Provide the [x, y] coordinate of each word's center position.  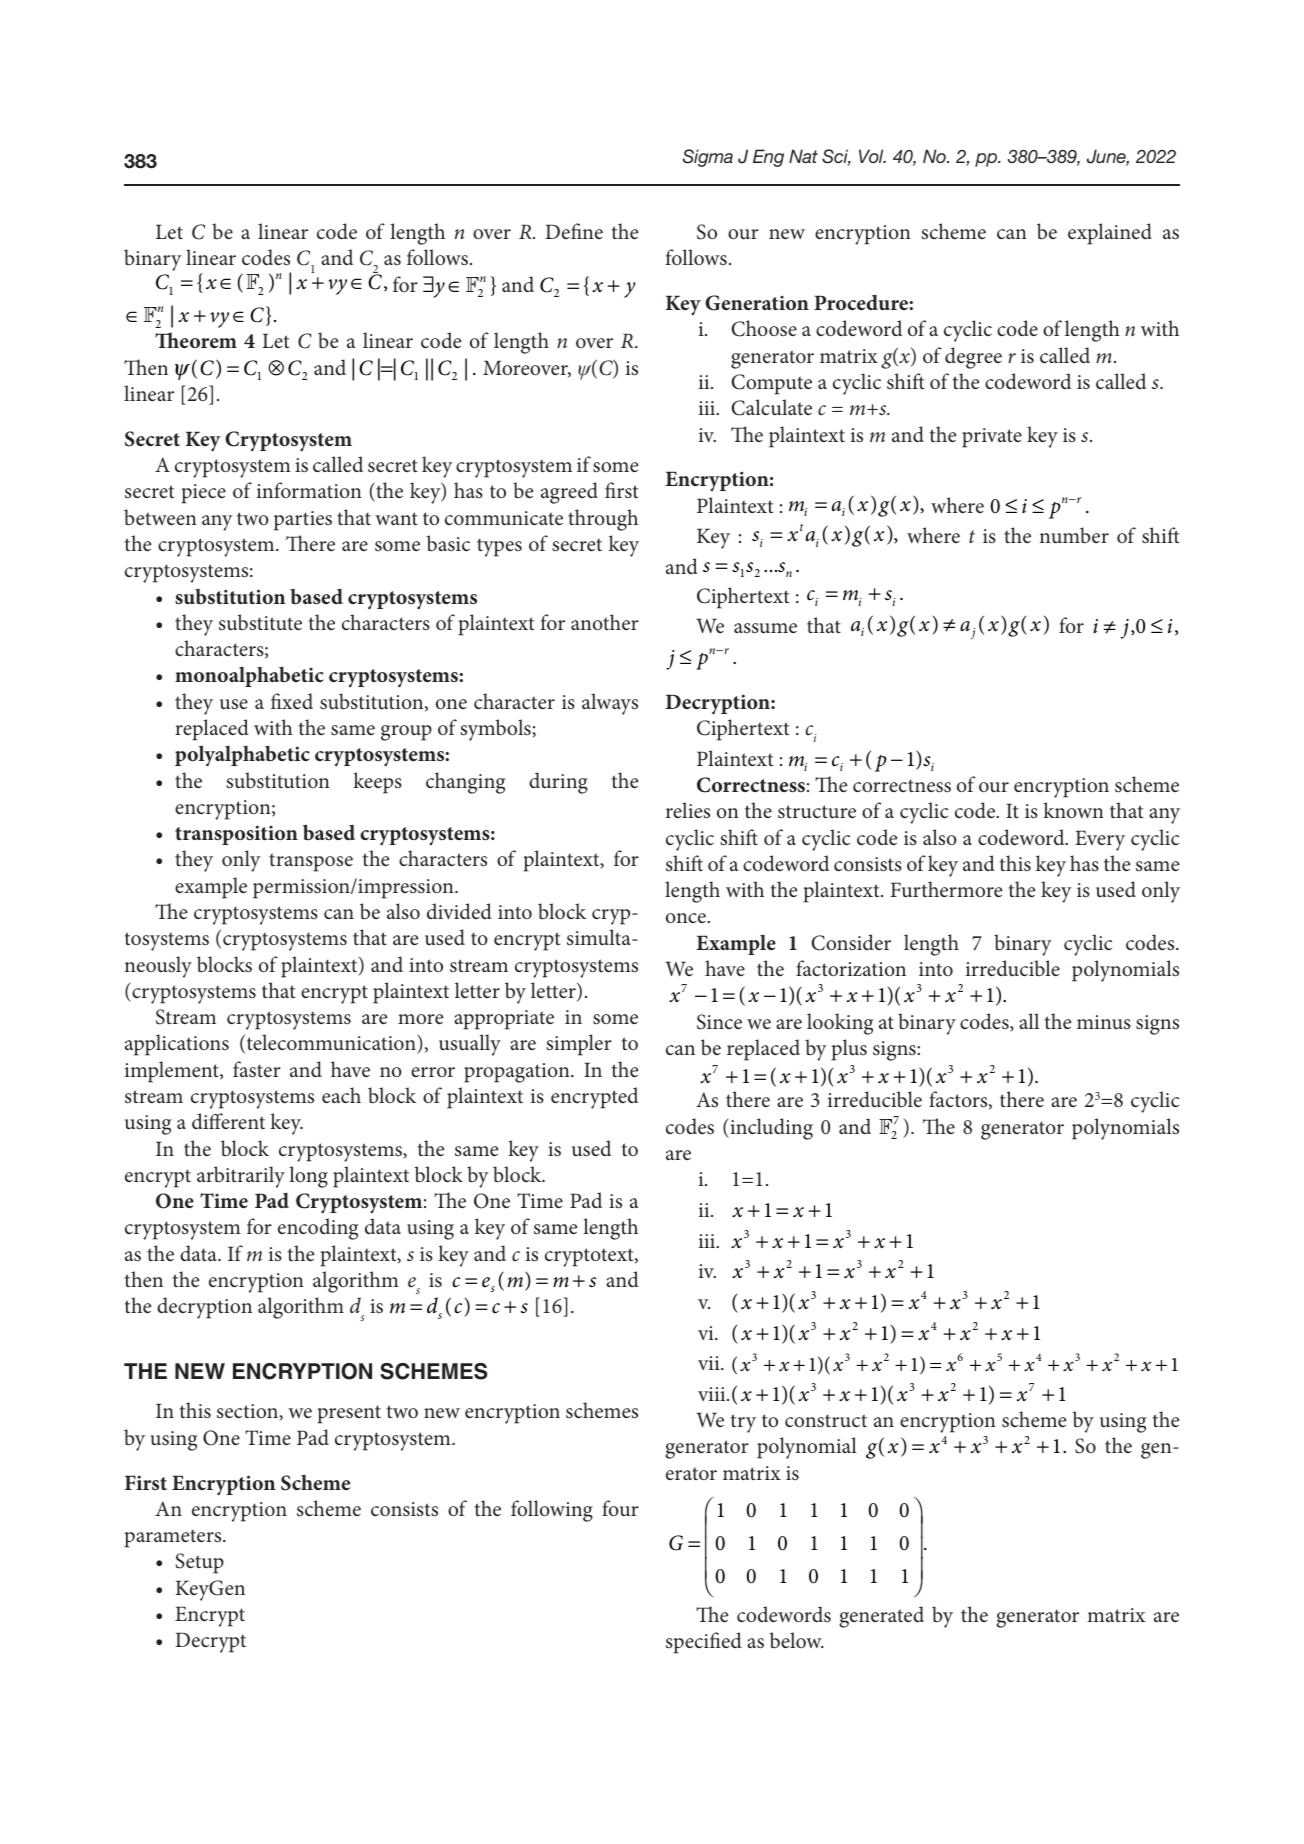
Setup [199, 1563]
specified [704, 1643]
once [687, 918]
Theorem [196, 340]
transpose [311, 862]
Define [574, 231]
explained [1110, 234]
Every [1100, 840]
